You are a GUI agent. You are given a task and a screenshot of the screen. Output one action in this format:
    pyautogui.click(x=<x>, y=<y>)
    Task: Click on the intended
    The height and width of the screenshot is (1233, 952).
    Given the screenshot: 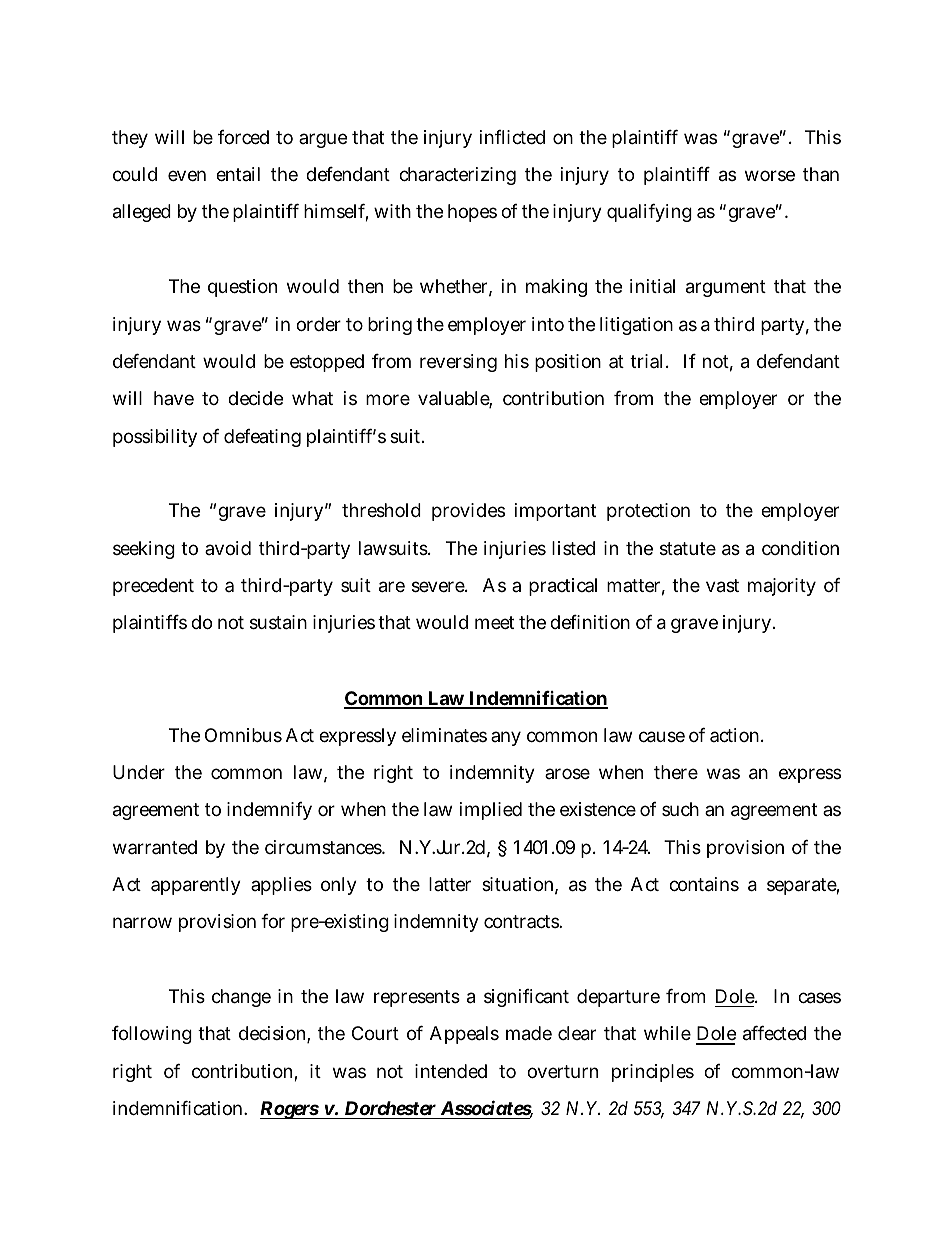 What is the action you would take?
    pyautogui.click(x=451, y=1071)
